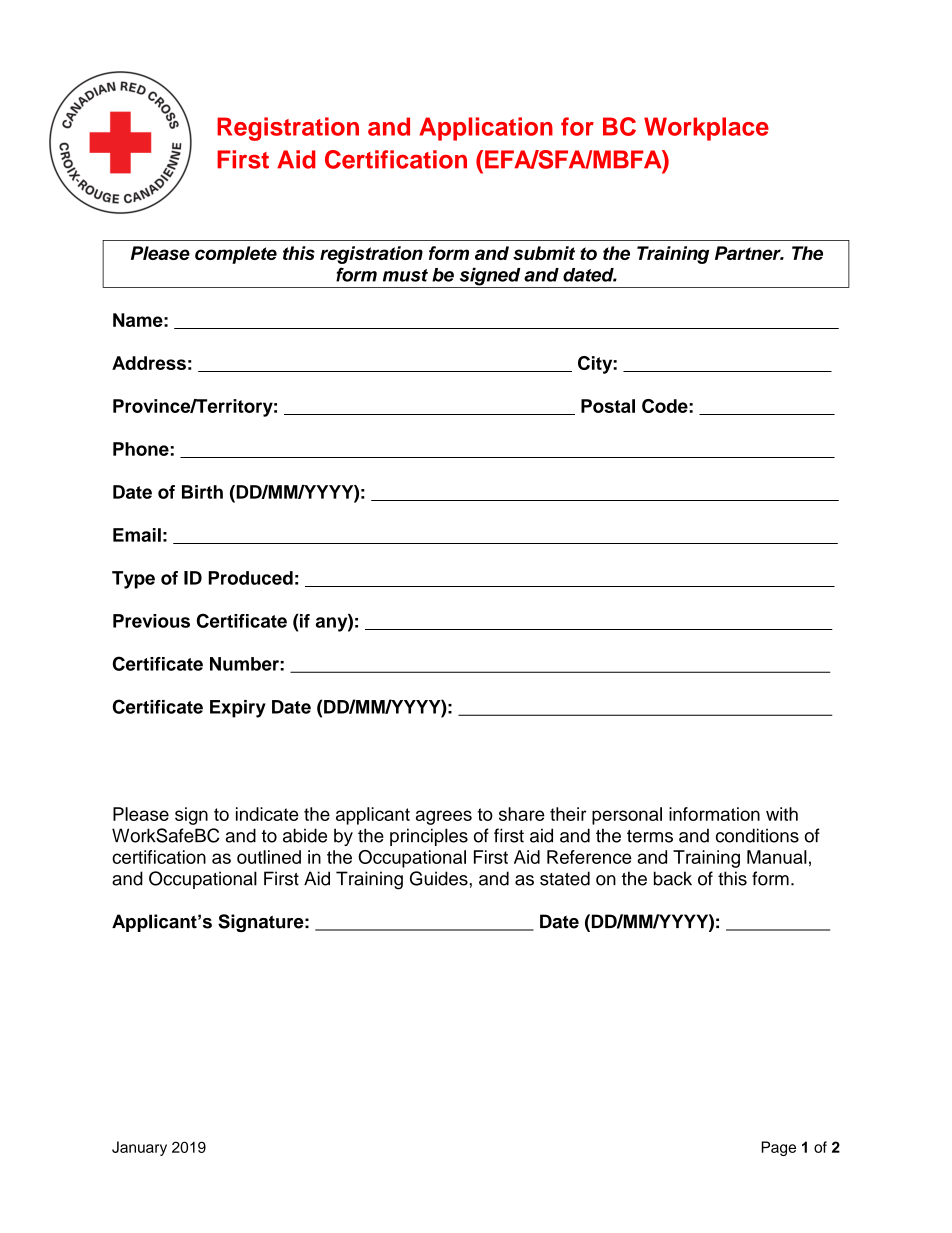 This screenshot has height=1233, width=952. Describe the element at coordinates (236, 255) in the screenshot. I see `complete` at that location.
